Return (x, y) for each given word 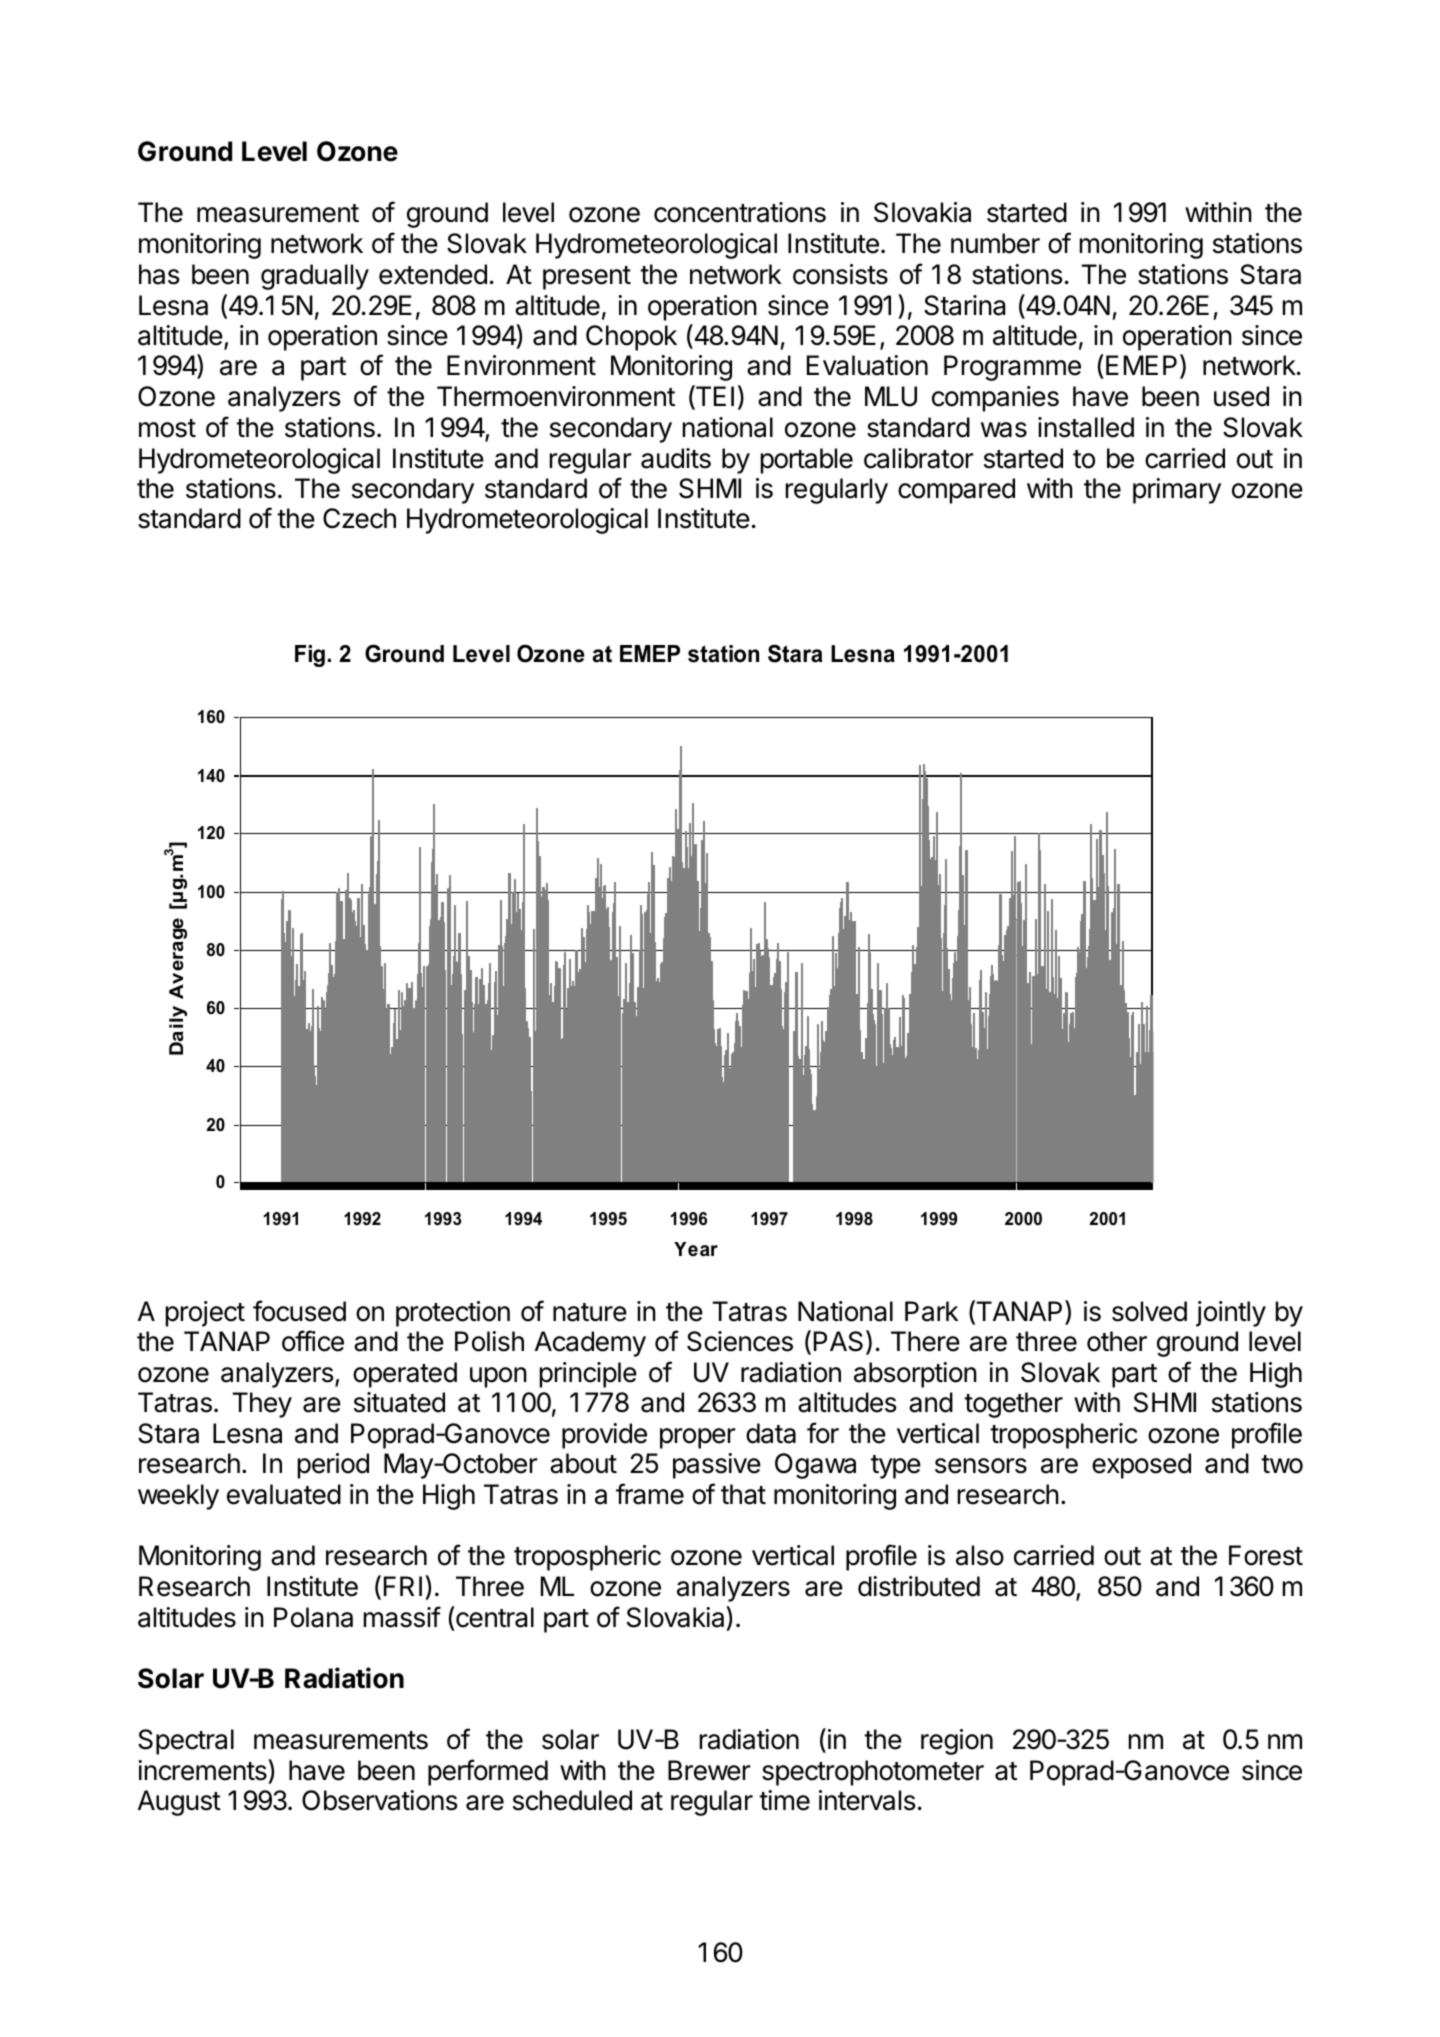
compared (956, 491)
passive (717, 1466)
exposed (1141, 1466)
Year (696, 1249)
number (995, 243)
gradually (315, 277)
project (205, 1314)
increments (203, 1770)
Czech (359, 518)
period (333, 1466)
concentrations (740, 212)
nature (590, 1312)
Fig (310, 656)
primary (1177, 491)
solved (1149, 1311)
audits (676, 458)
